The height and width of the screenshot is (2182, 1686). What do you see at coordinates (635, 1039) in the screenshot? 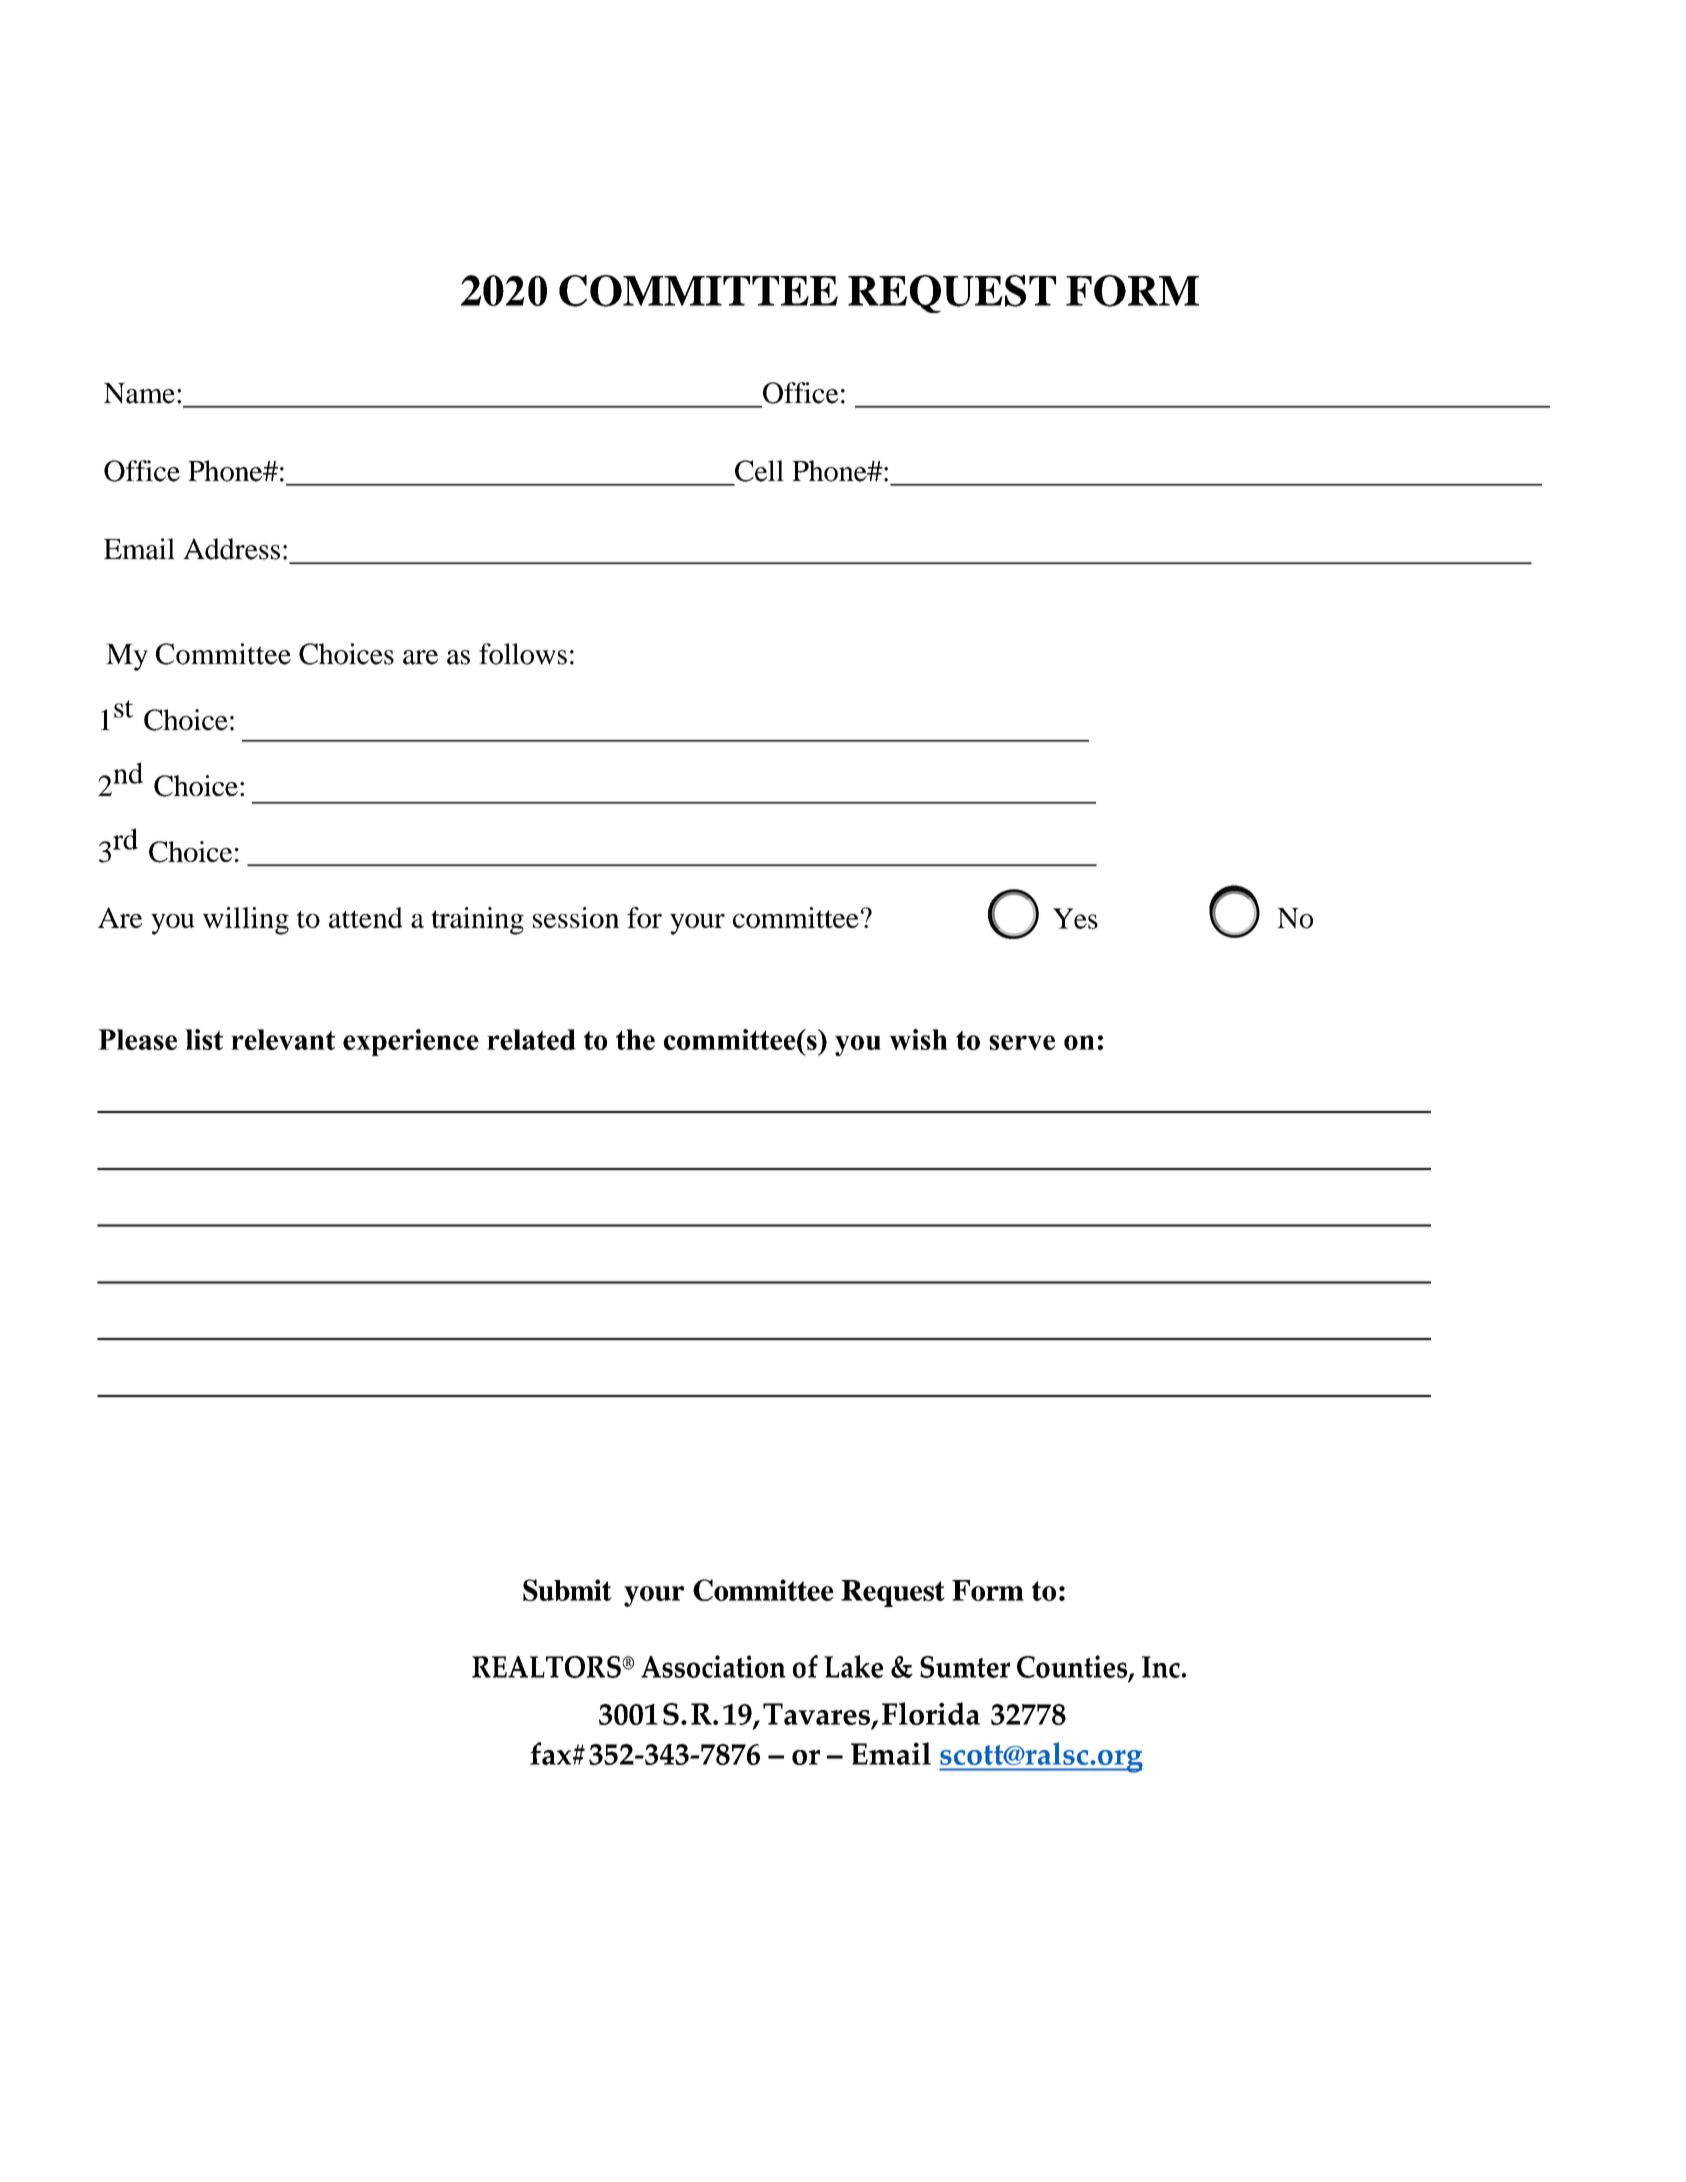
I see `the` at bounding box center [635, 1039].
